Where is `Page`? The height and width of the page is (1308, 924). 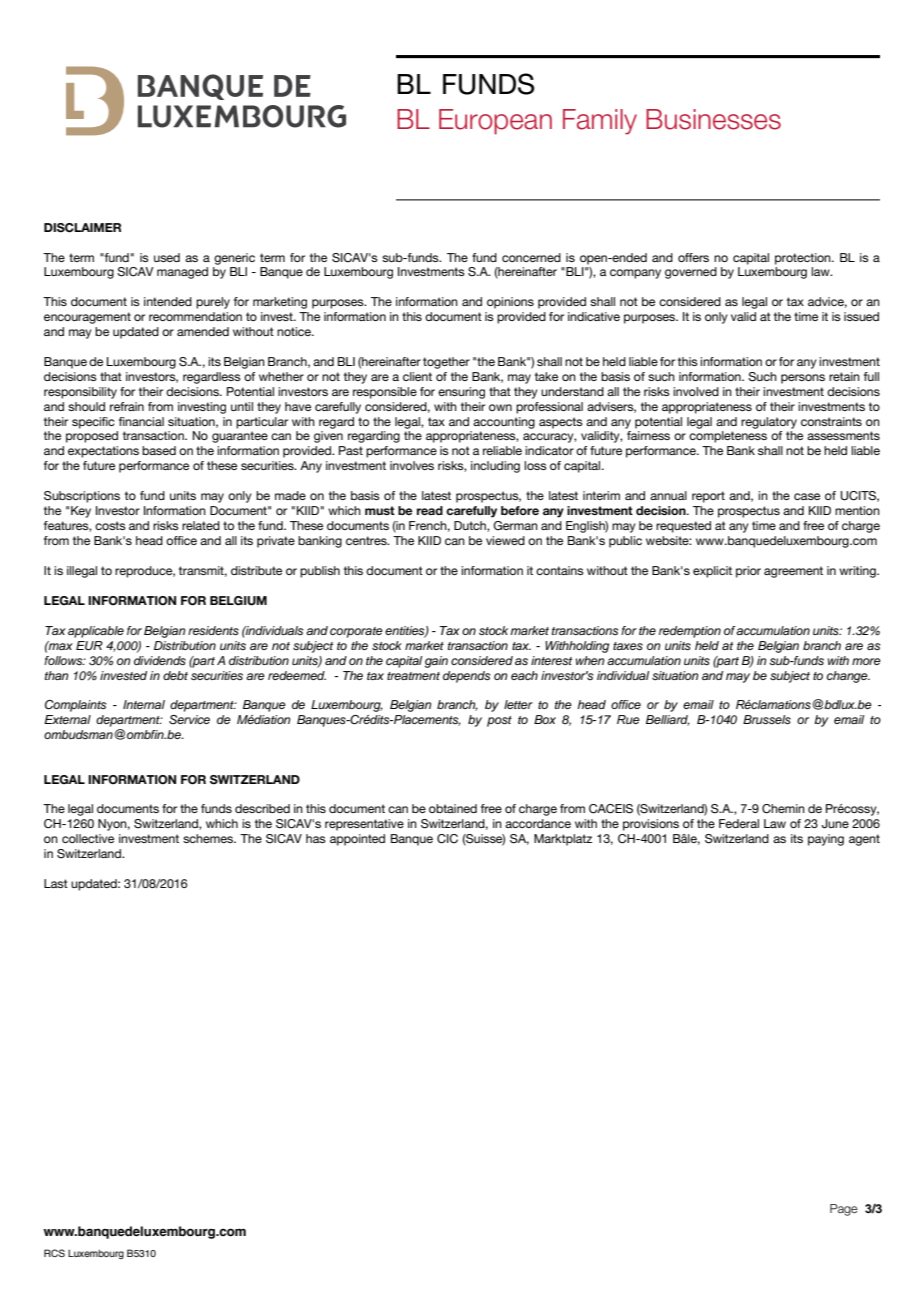
Page is located at coordinates (844, 1210).
